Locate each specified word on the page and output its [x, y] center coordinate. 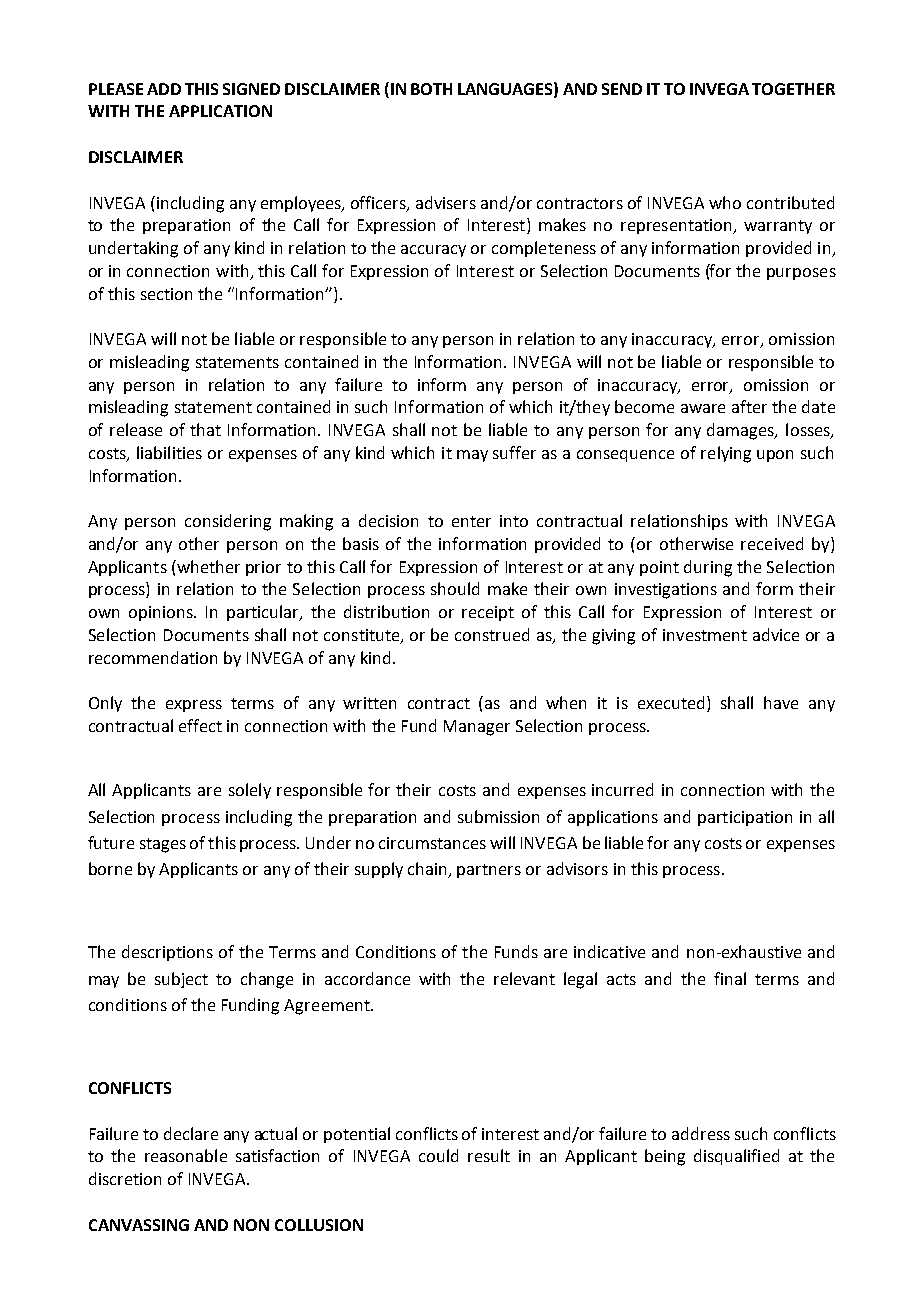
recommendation [153, 657]
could [438, 1155]
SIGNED [251, 89]
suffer [514, 452]
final [730, 978]
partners [489, 871]
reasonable [186, 1155]
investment [705, 635]
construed [492, 634]
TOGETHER [793, 89]
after [749, 406]
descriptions [167, 953]
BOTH [431, 89]
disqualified [736, 1157]
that [205, 429]
